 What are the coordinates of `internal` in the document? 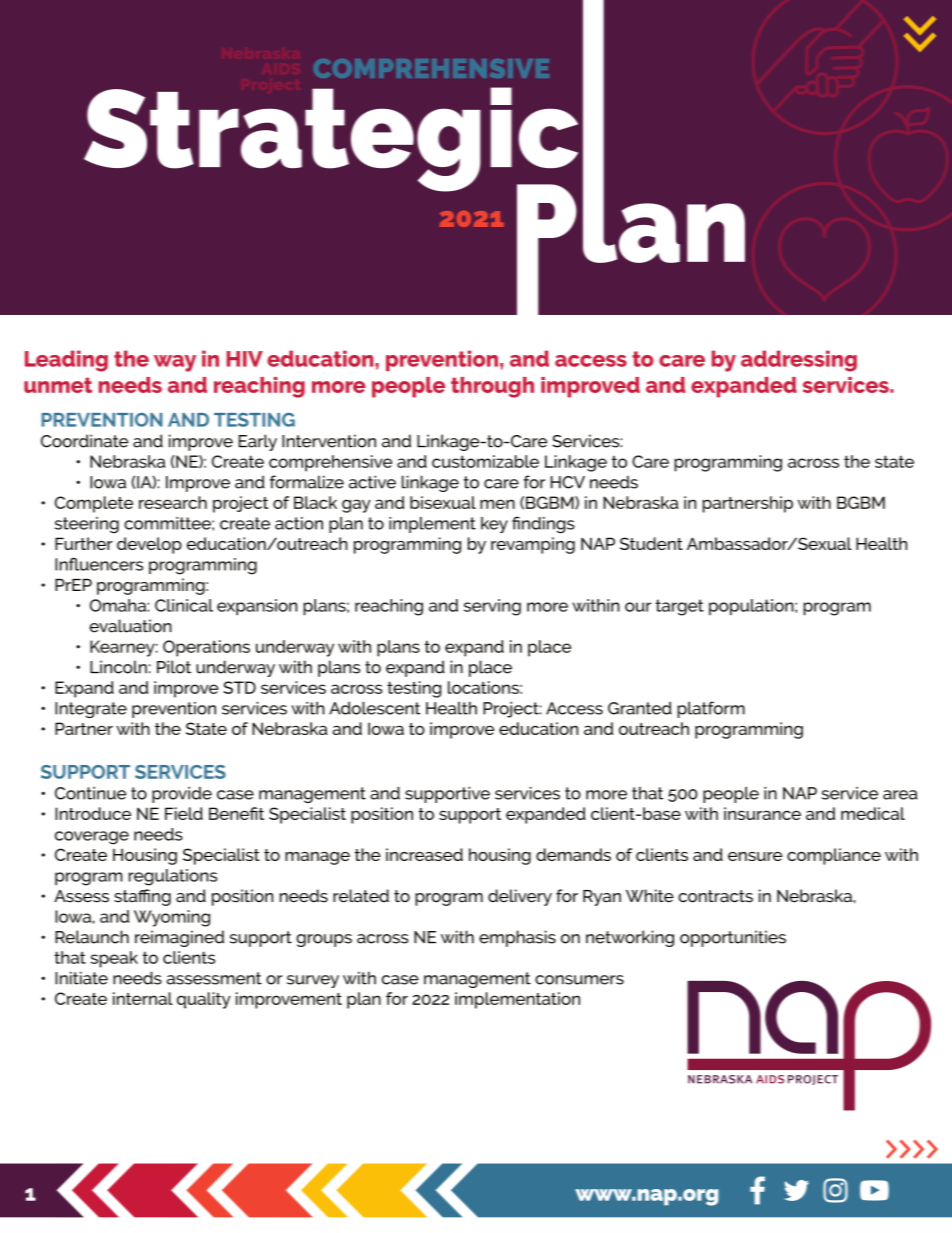 It's located at (143, 998).
